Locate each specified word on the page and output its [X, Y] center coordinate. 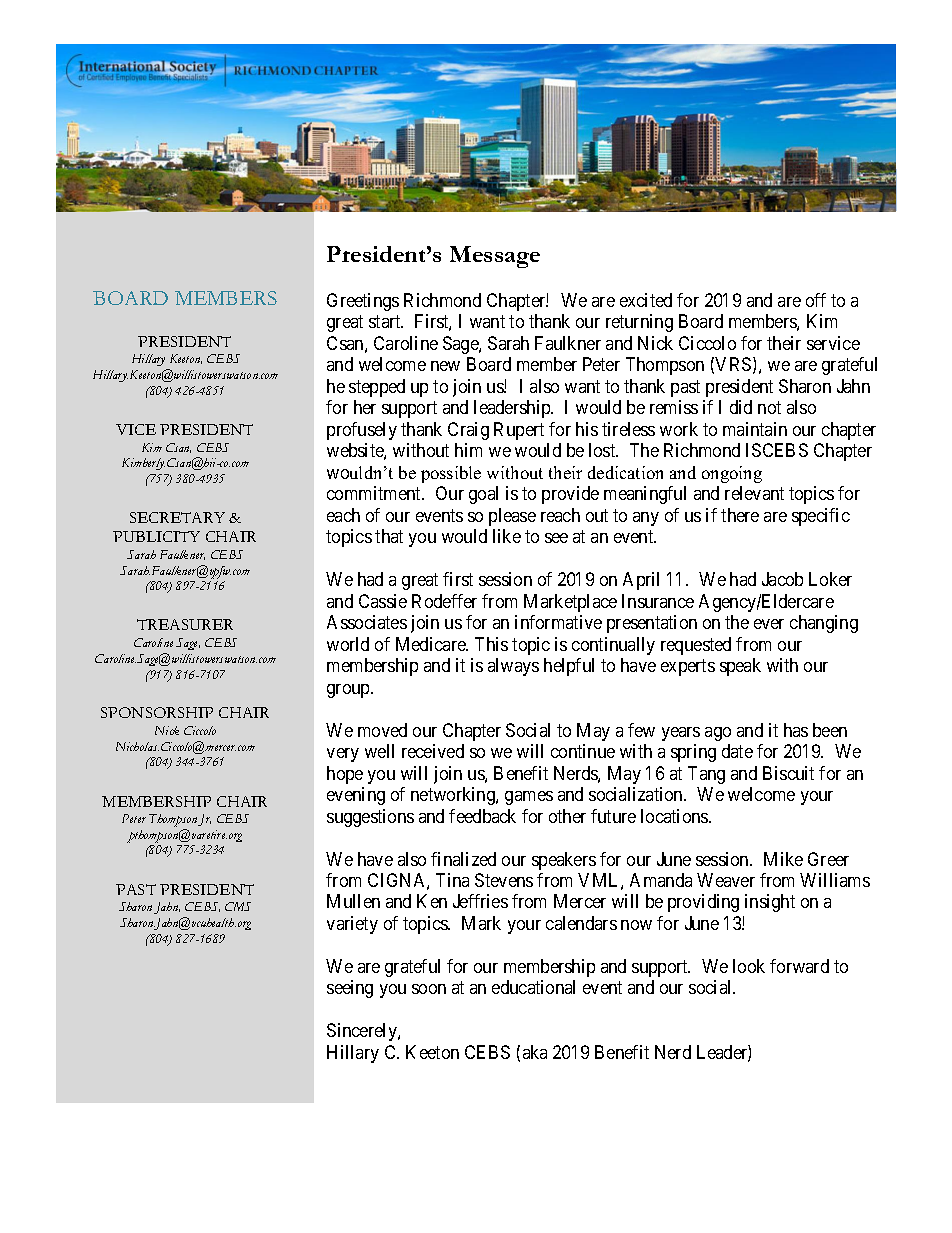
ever [769, 624]
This [491, 644]
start [386, 322]
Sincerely [363, 1032]
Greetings [363, 302]
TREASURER [185, 624]
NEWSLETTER [753, 186]
